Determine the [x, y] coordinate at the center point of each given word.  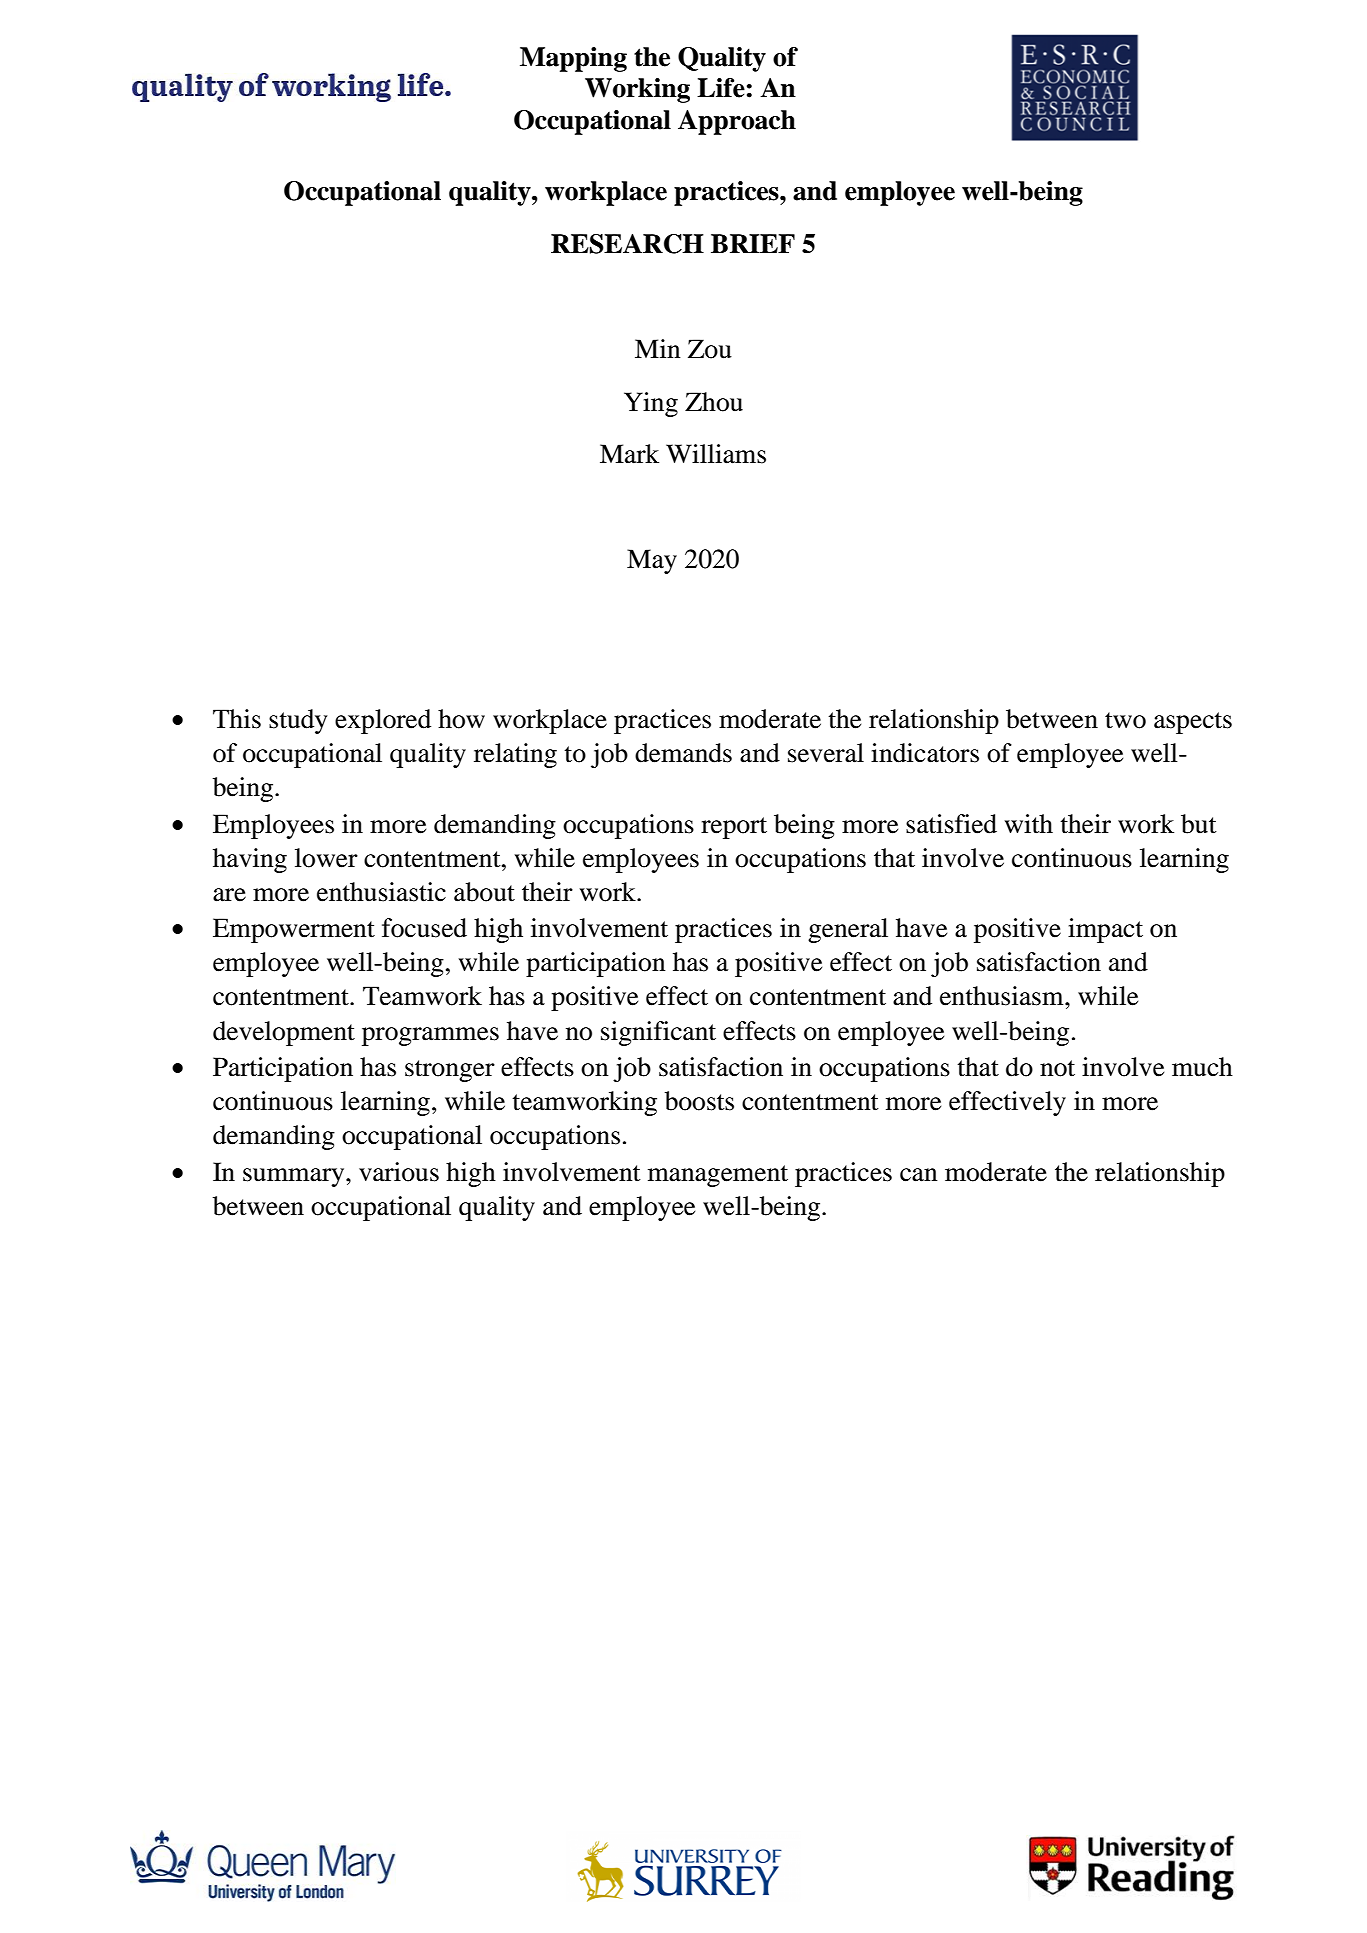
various [399, 1172]
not [1057, 1068]
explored [383, 721]
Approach [737, 122]
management [718, 1176]
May [652, 561]
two [1125, 720]
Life [721, 88]
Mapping [573, 59]
